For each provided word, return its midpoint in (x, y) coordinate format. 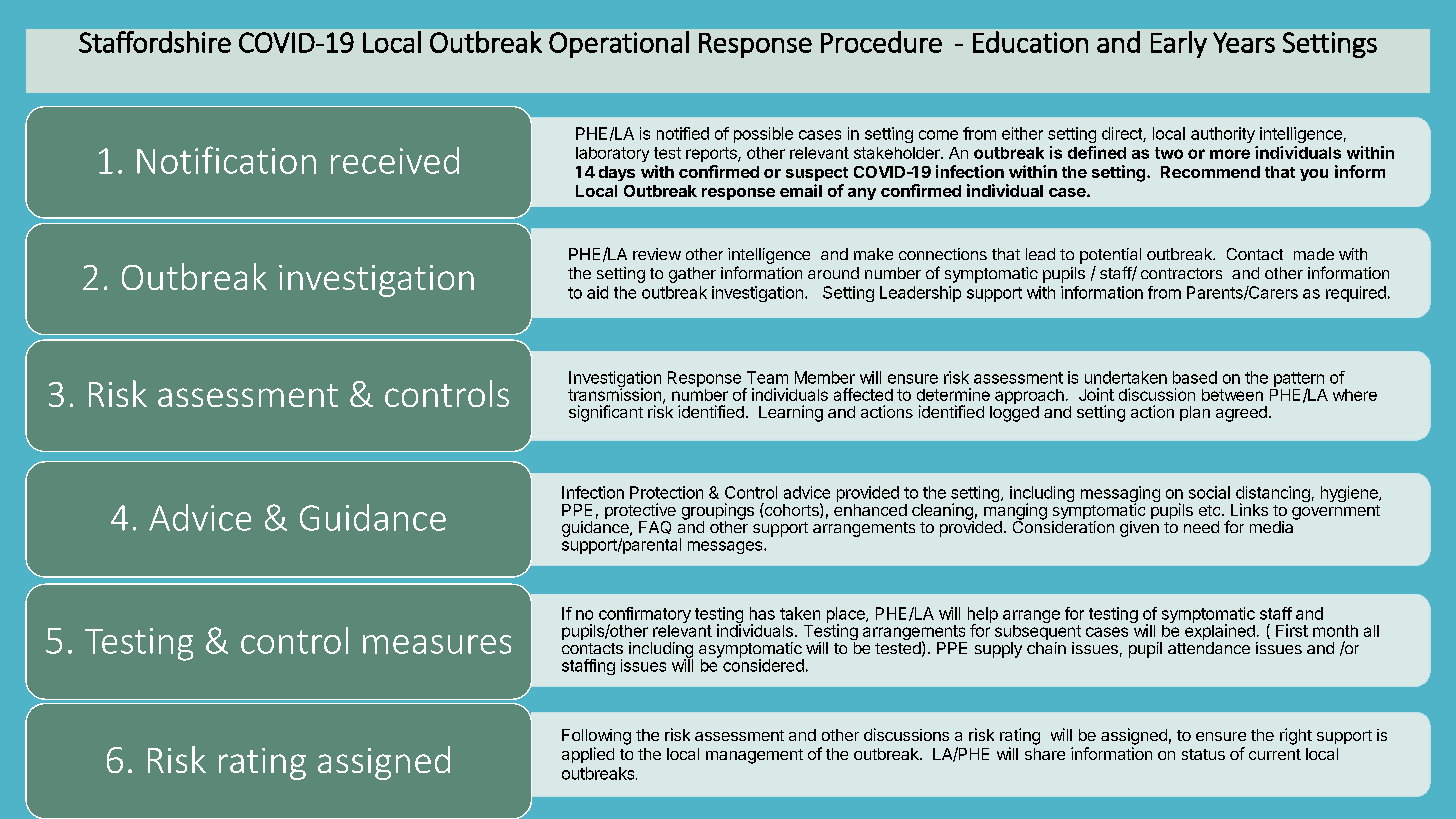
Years (1244, 42)
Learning (791, 413)
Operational (619, 44)
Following (596, 737)
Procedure (881, 42)
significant (606, 413)
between (1232, 395)
